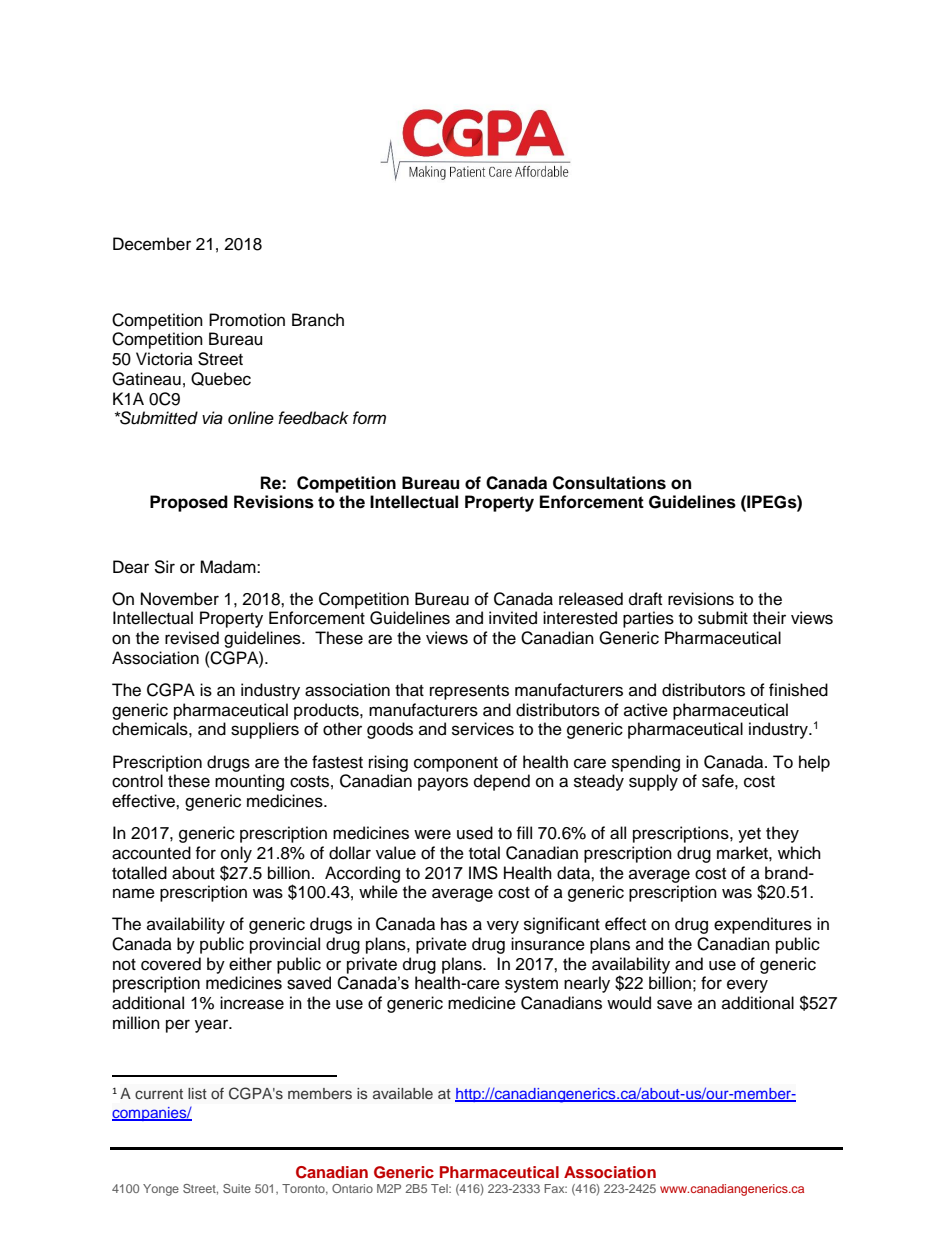 This screenshot has height=1233, width=952. Describe the element at coordinates (318, 320) in the screenshot. I see `Branch` at that location.
